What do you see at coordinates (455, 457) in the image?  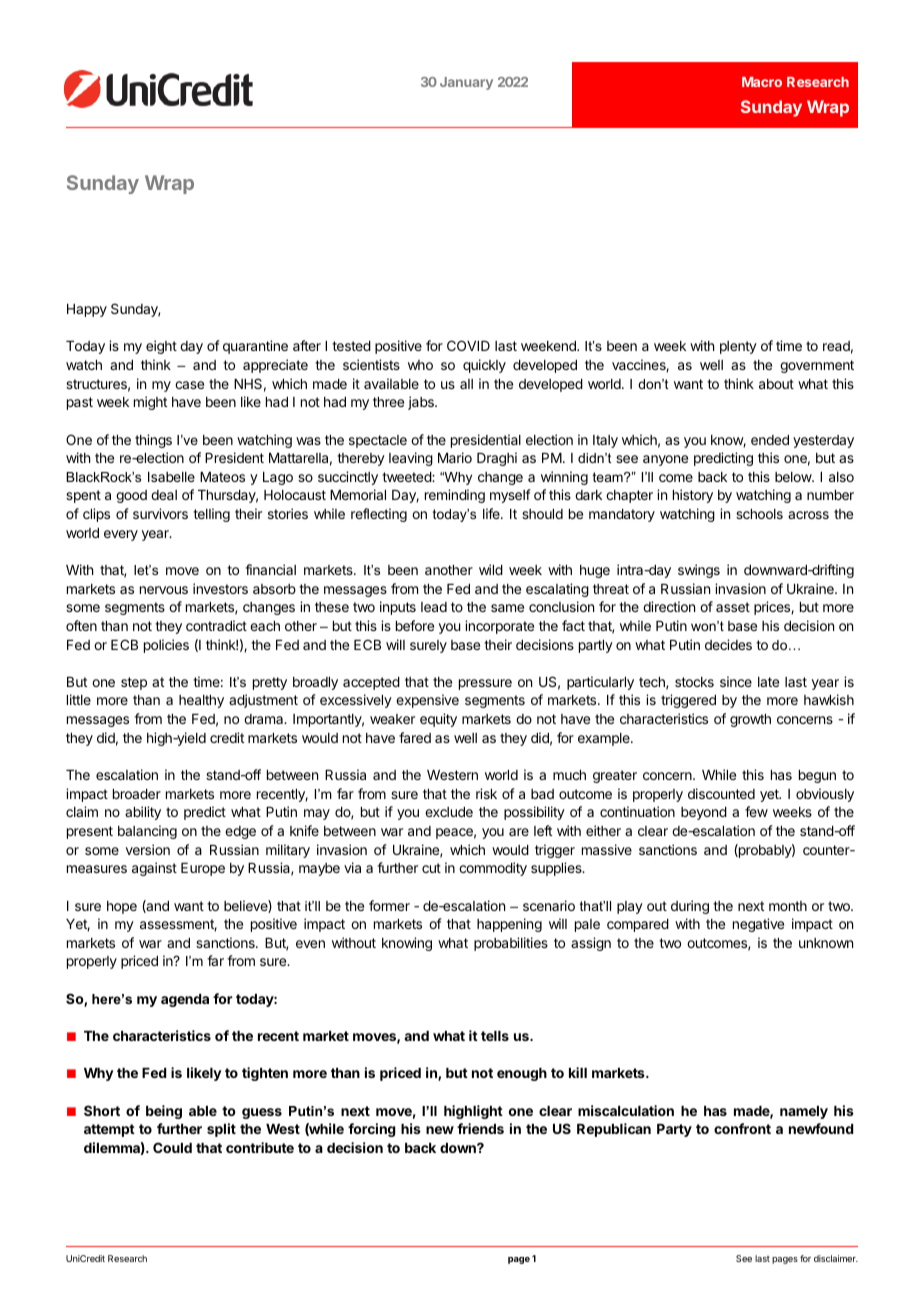 I see `Mario` at bounding box center [455, 457].
